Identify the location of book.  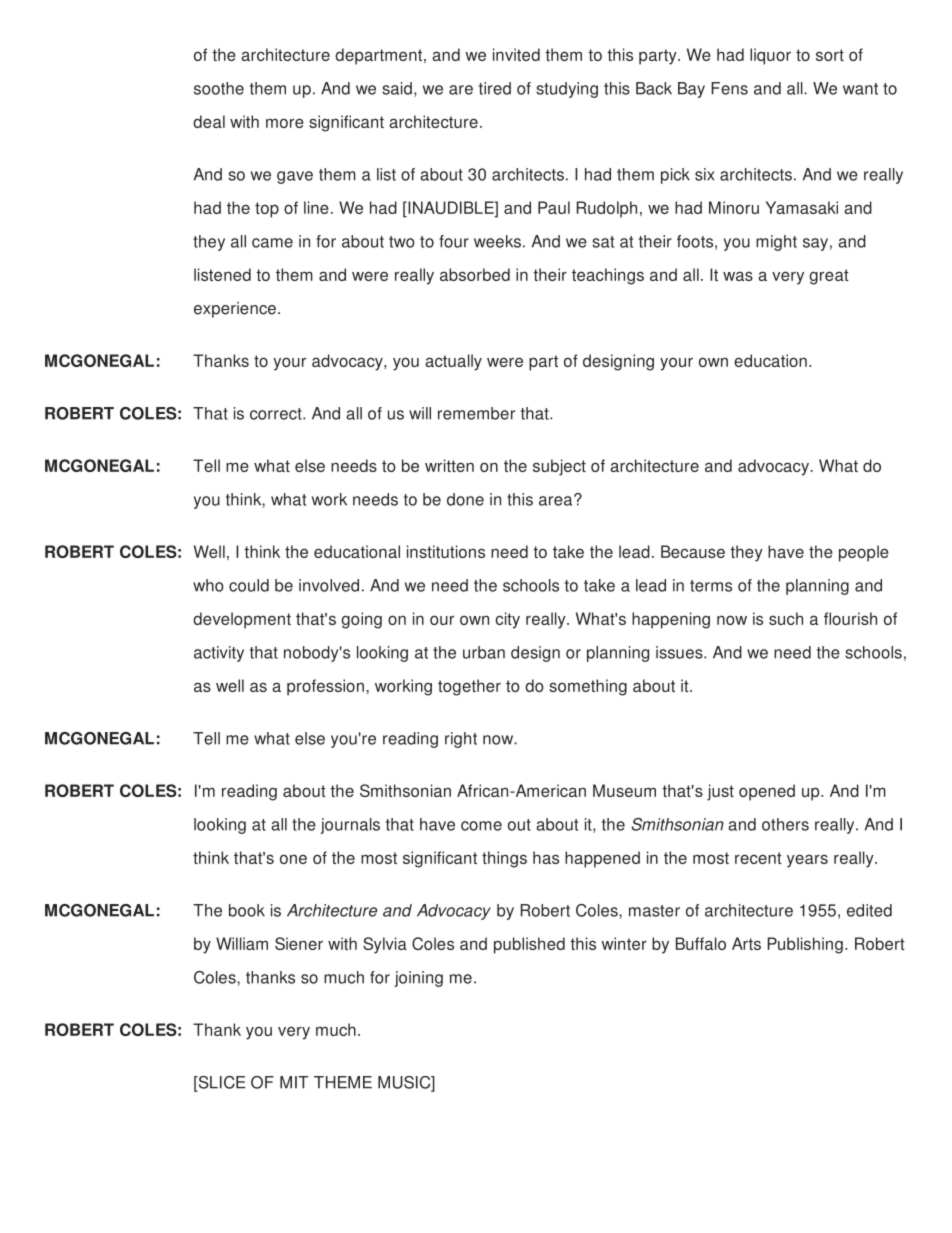
(247, 910).
